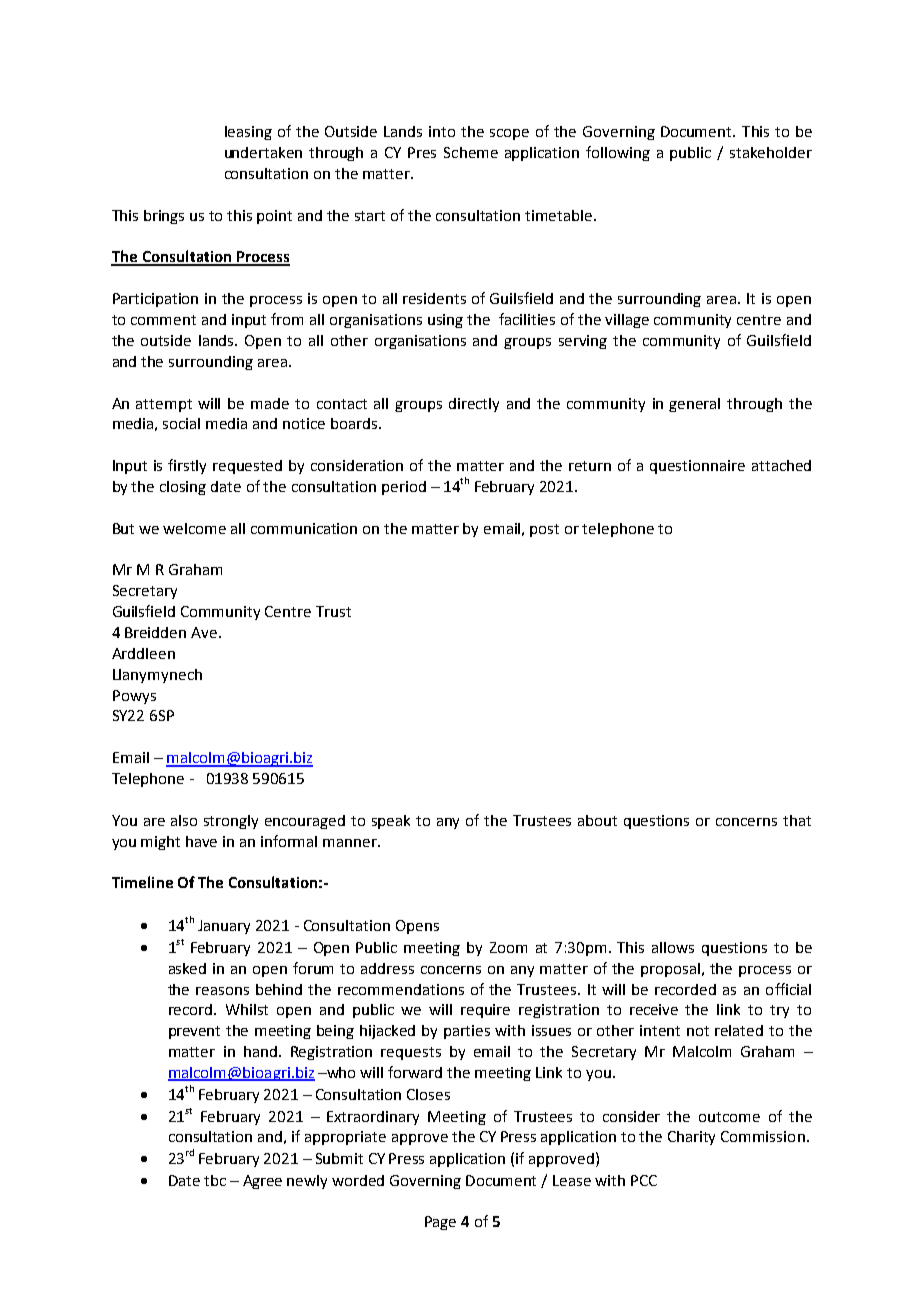 This page has height=1308, width=924. Describe the element at coordinates (215, 1180) in the page. I see `tbc` at that location.
